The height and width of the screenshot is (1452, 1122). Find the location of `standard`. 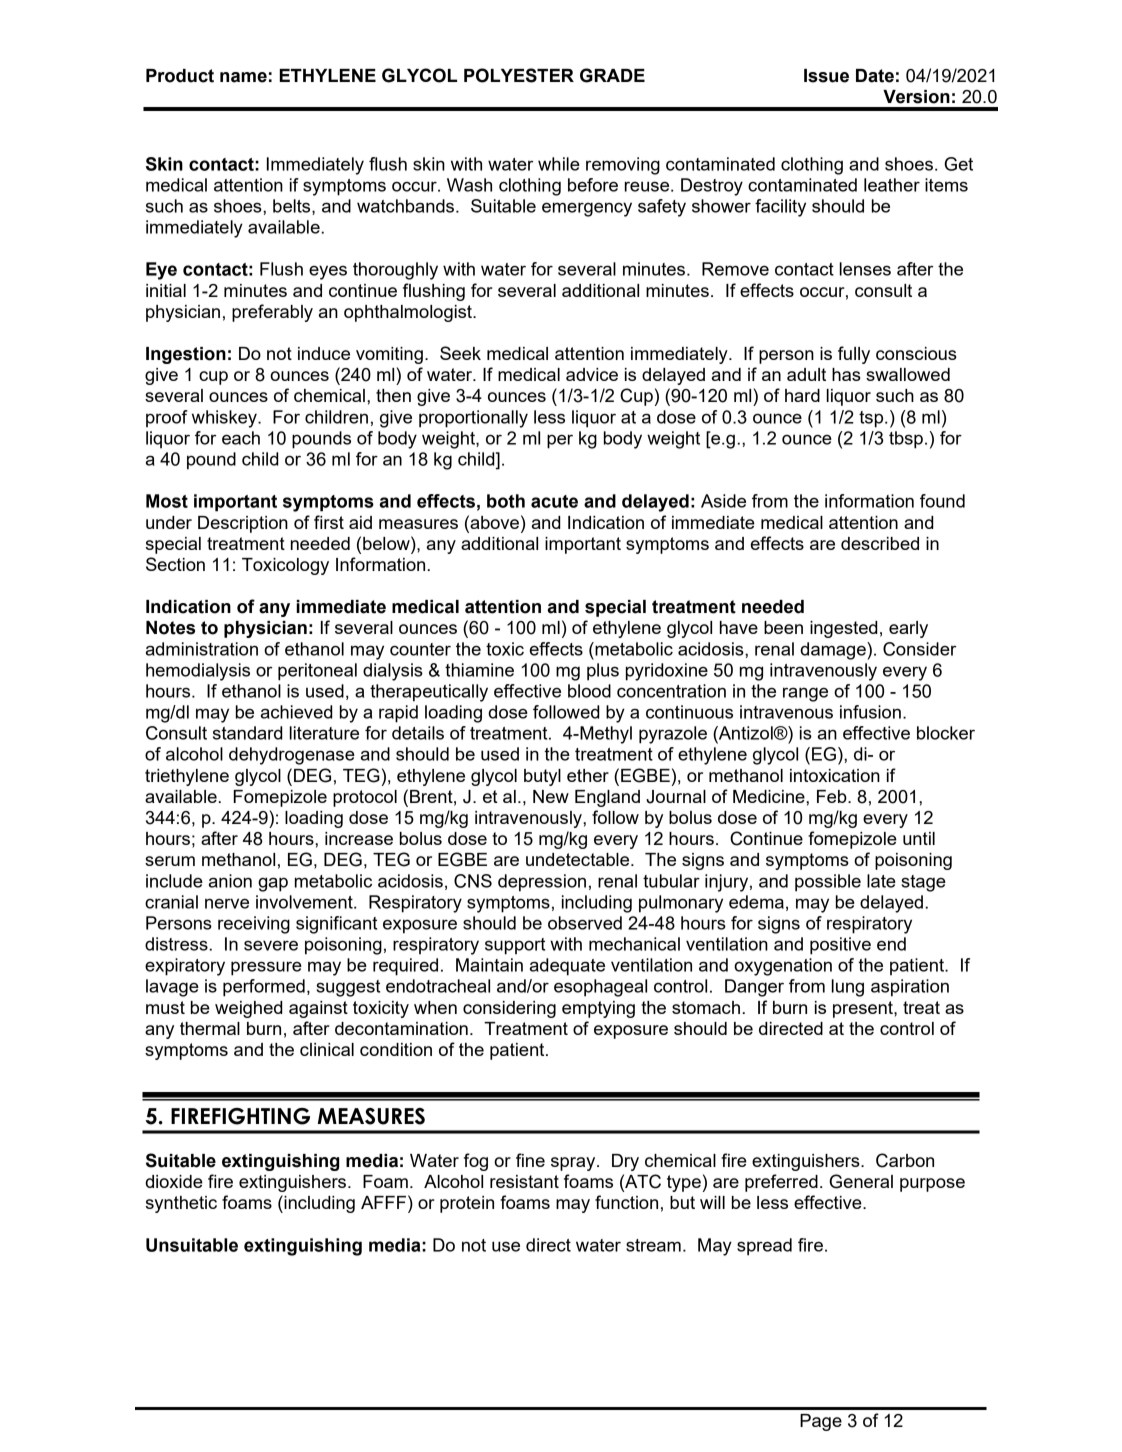

standard is located at coordinates (247, 733).
